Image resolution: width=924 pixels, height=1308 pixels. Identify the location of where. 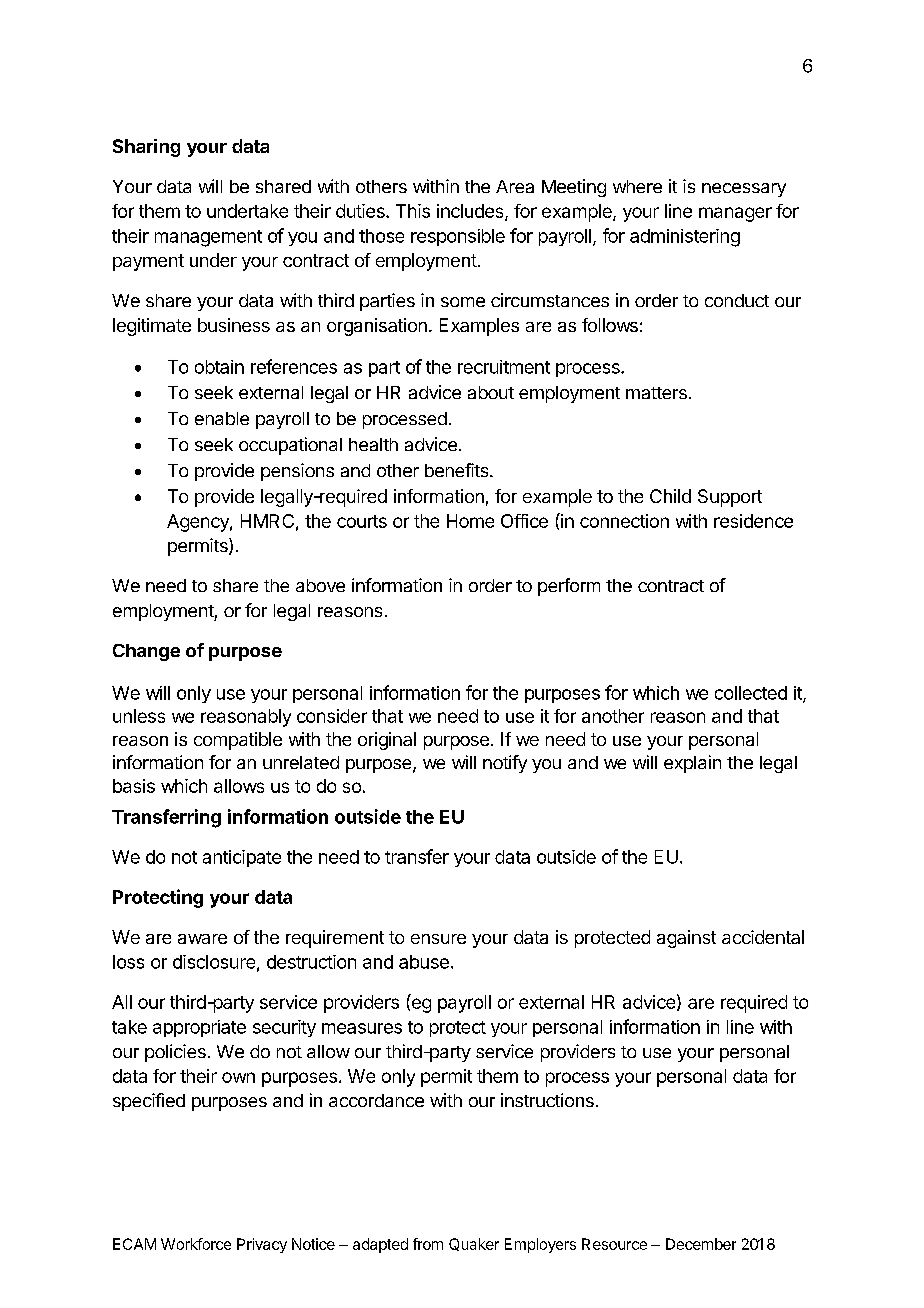
(637, 186).
